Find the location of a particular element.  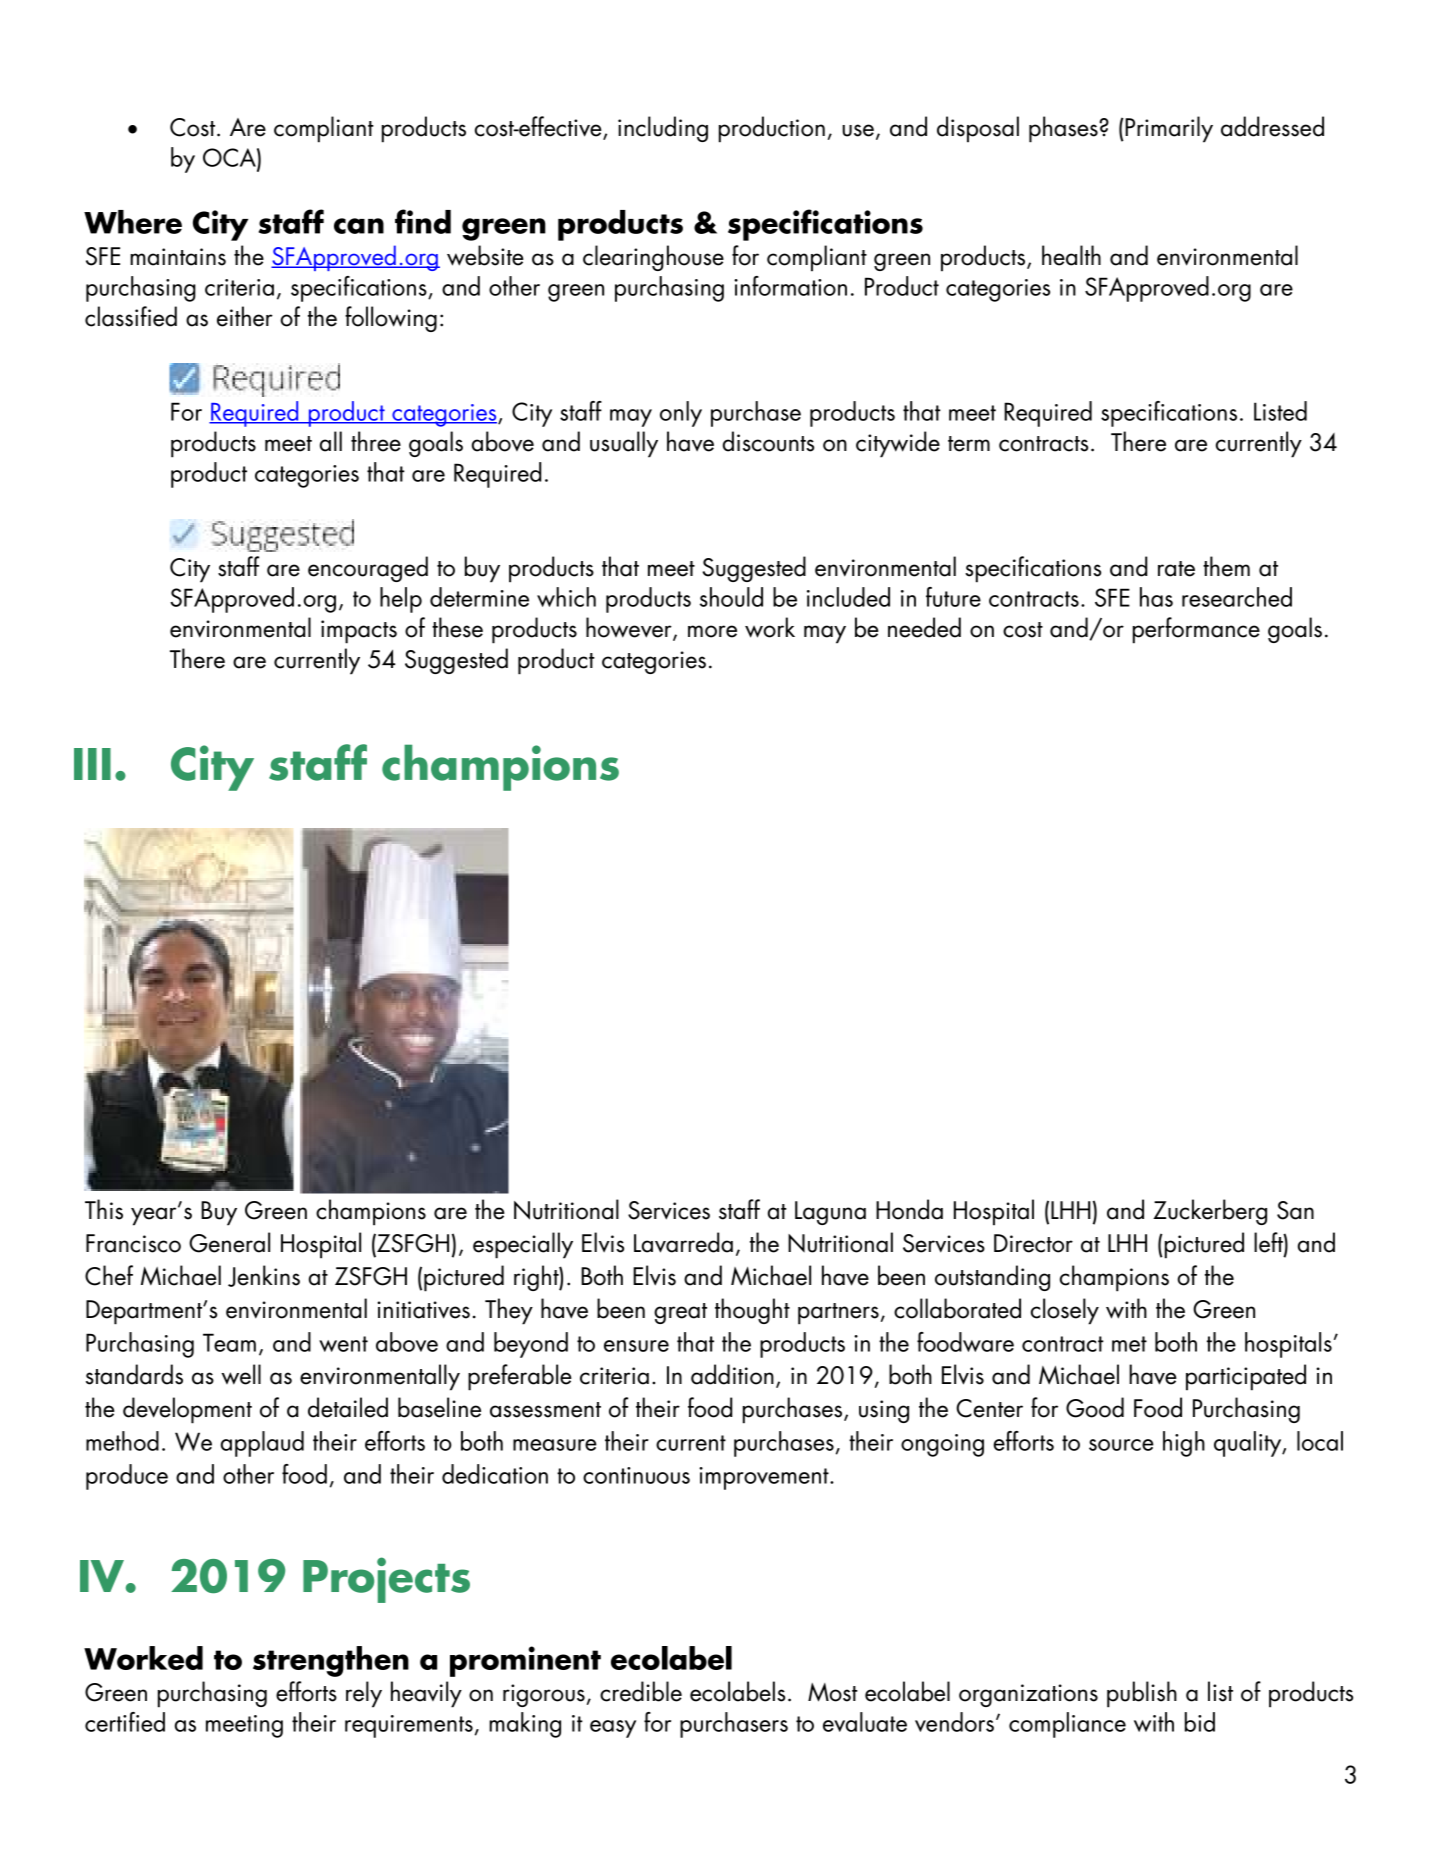

Laguna is located at coordinates (830, 1213).
